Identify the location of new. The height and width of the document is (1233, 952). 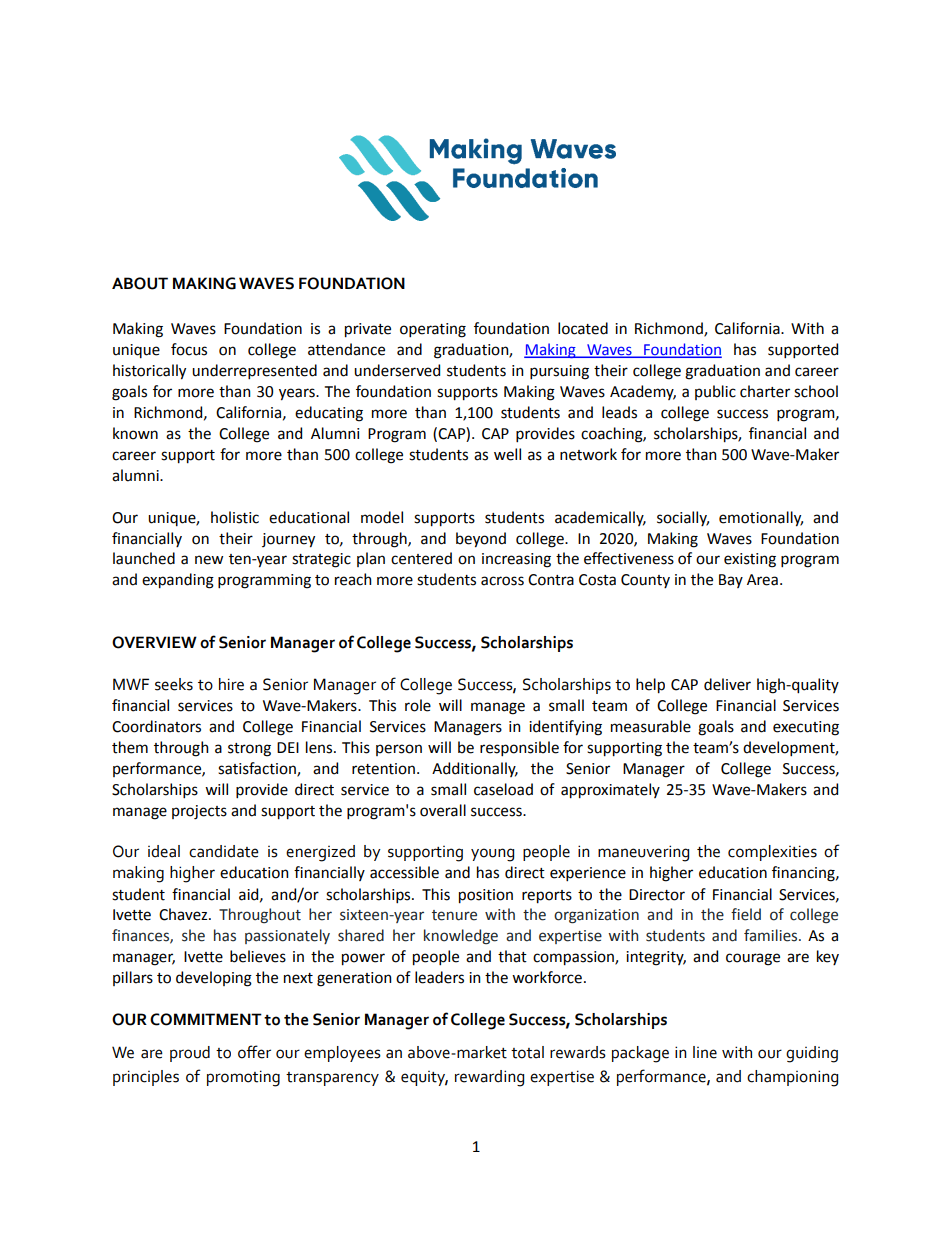
(209, 560).
